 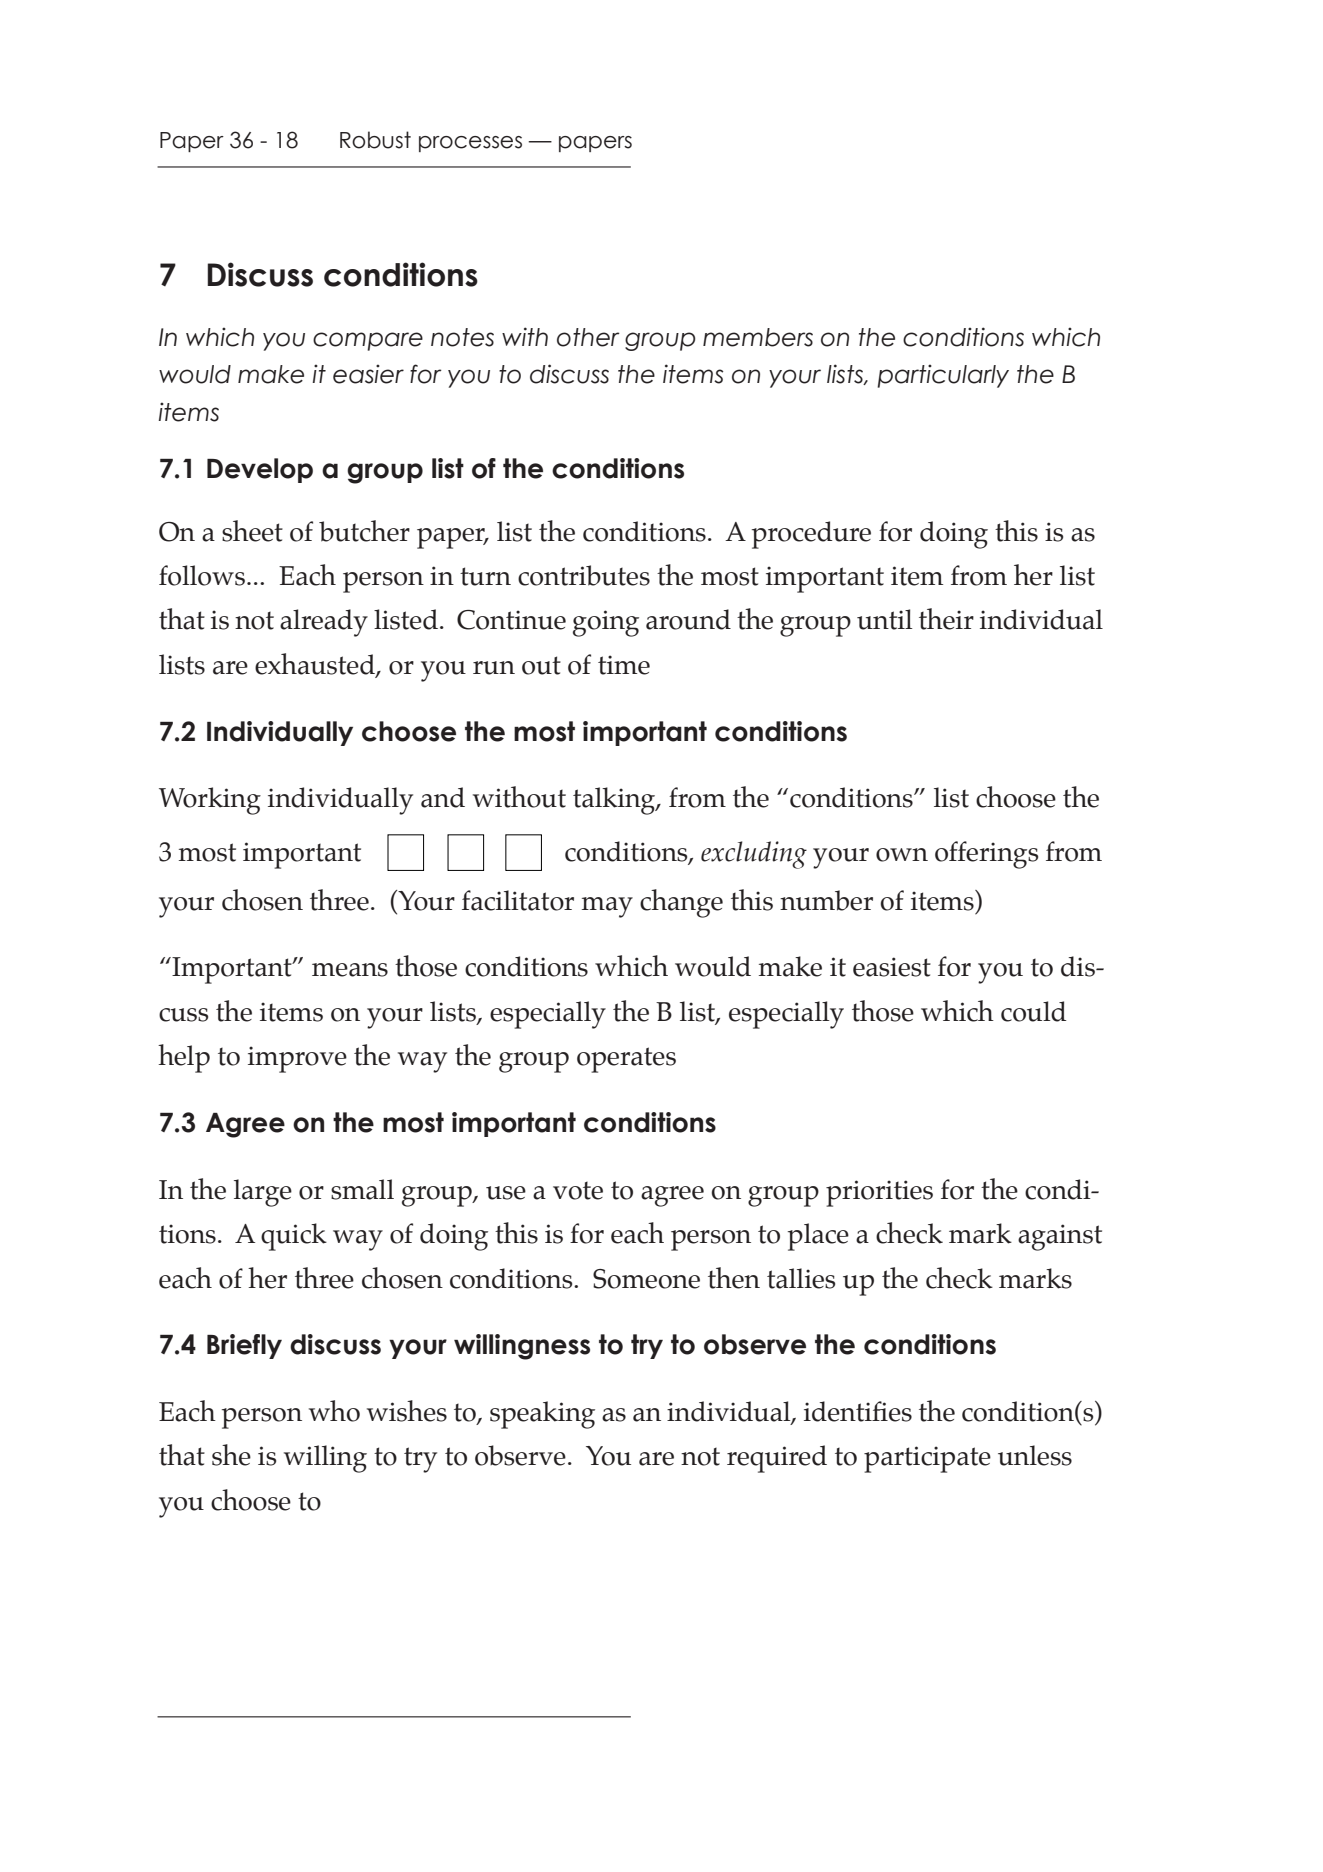 What do you see at coordinates (375, 140) in the image?
I see `Robust` at bounding box center [375, 140].
